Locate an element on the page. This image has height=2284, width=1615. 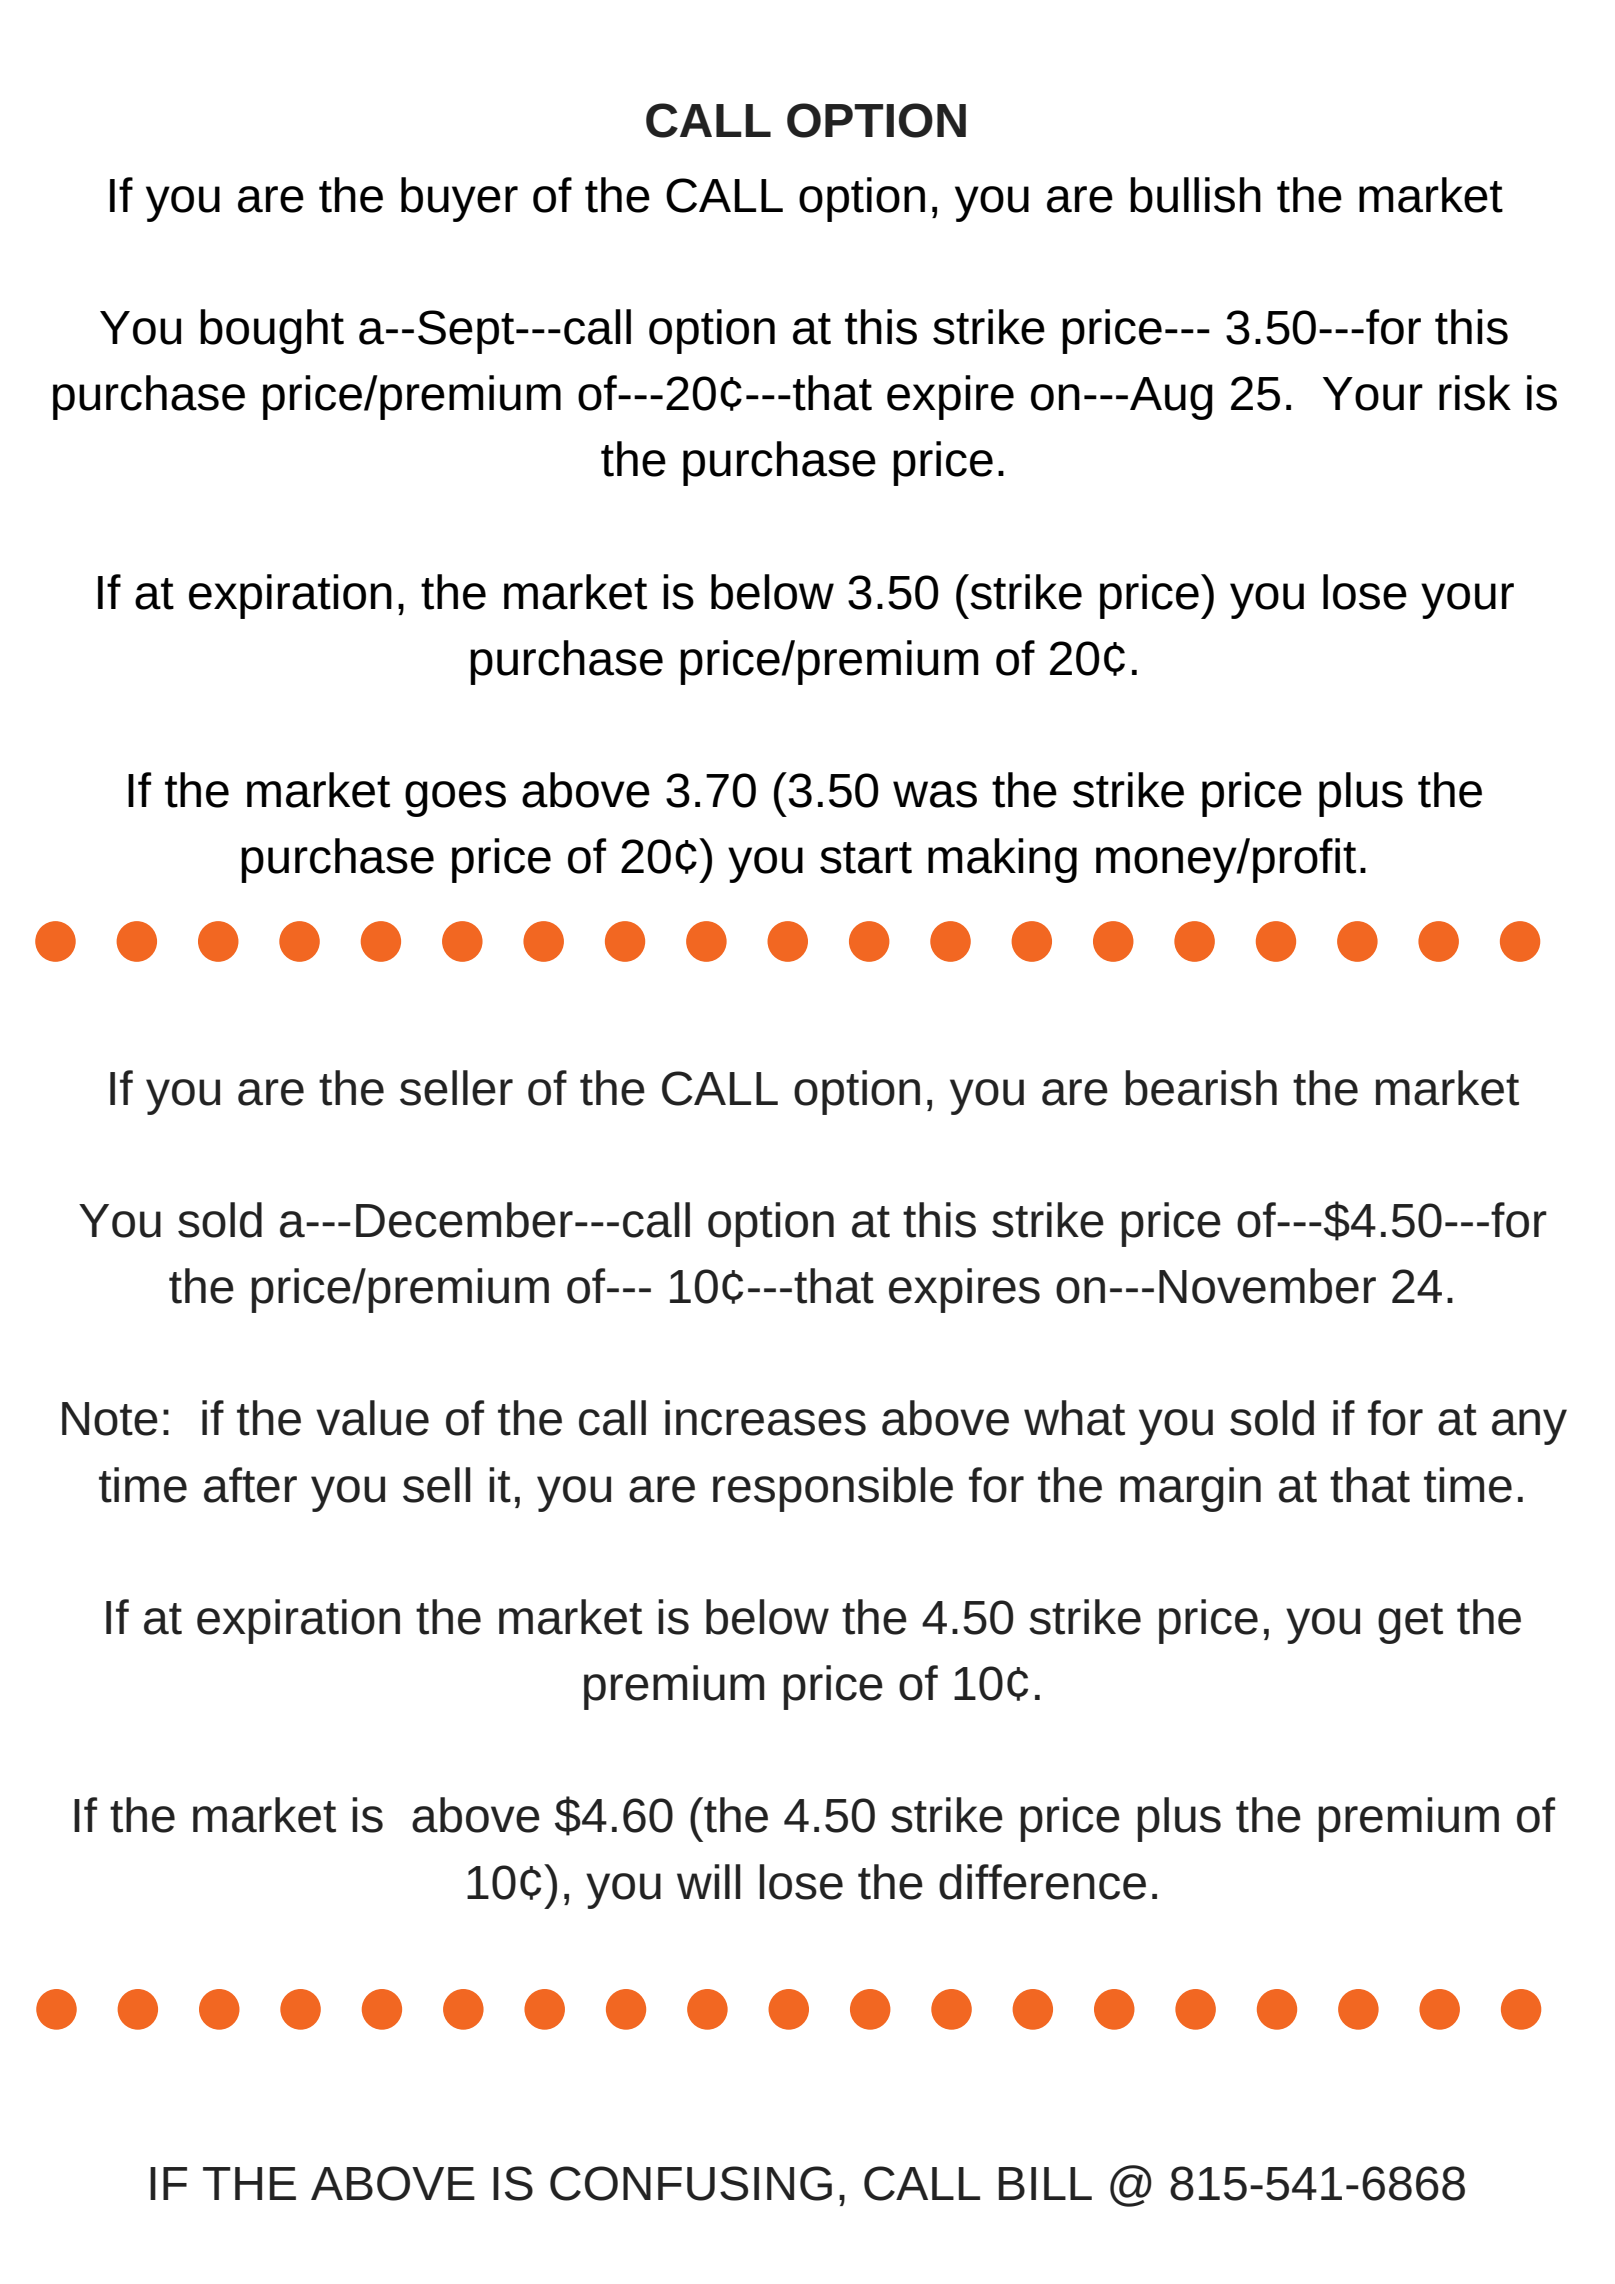
after is located at coordinates (250, 1485).
